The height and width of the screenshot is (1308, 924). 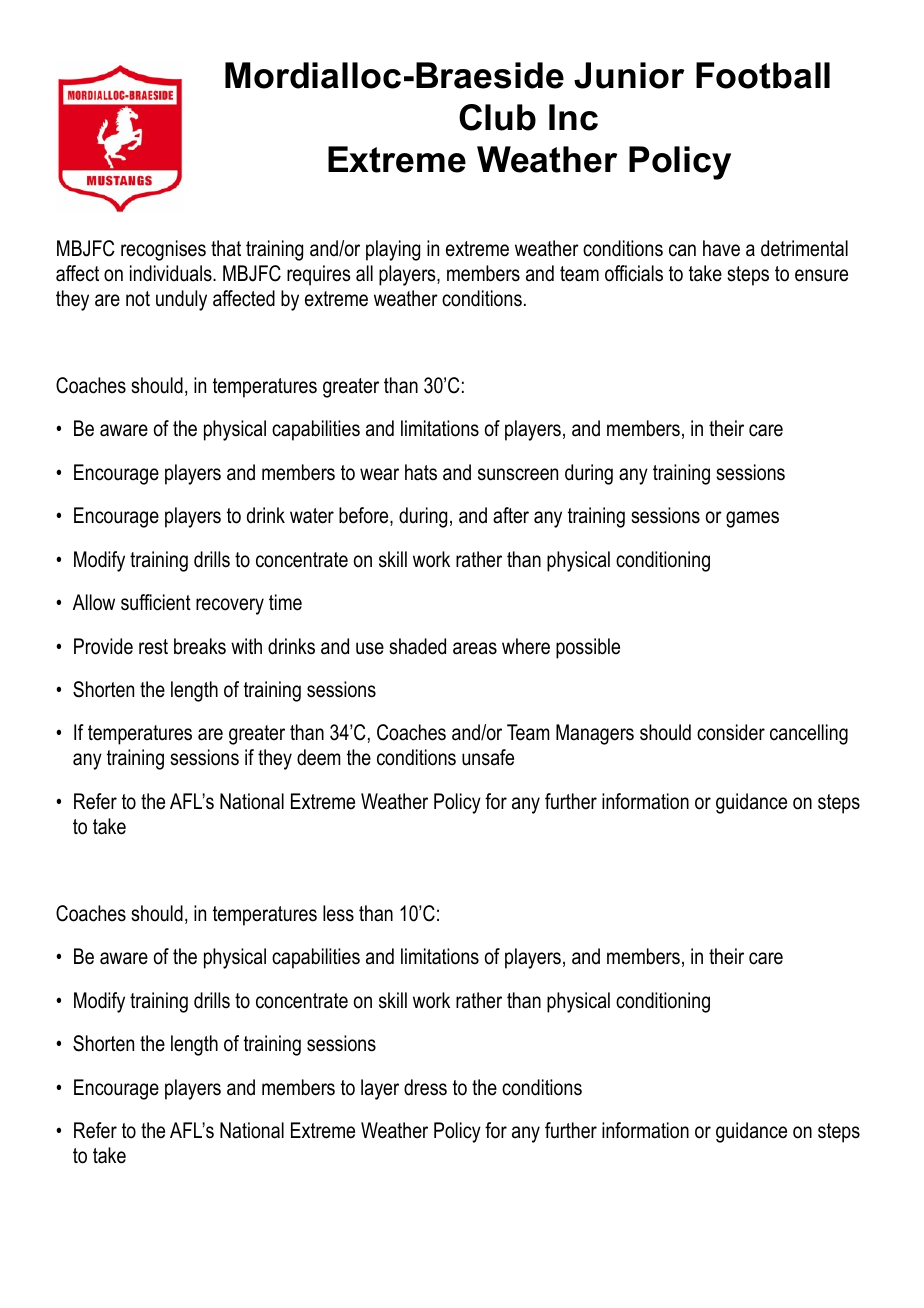 I want to click on areas, so click(x=475, y=648).
